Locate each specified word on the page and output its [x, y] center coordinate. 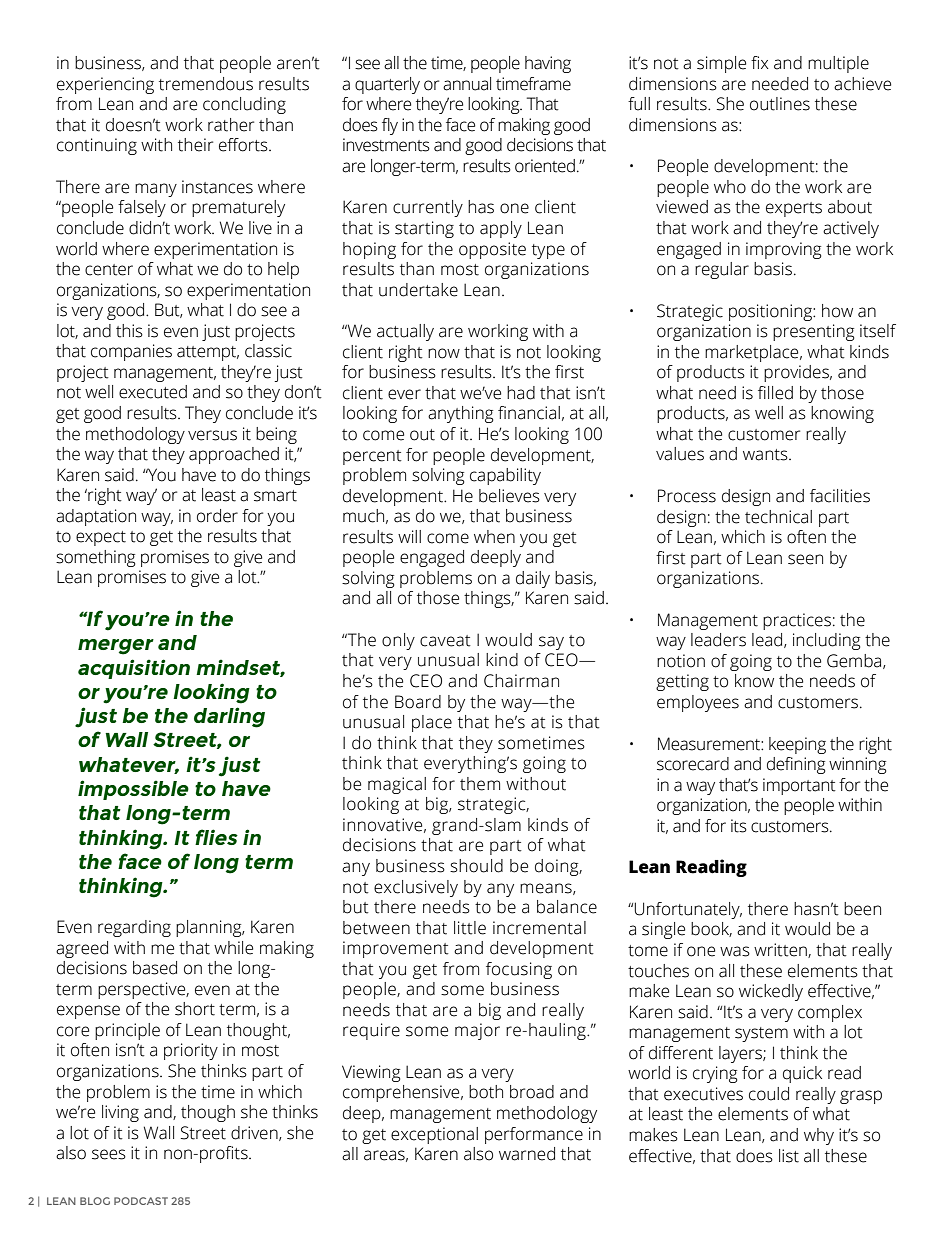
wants [766, 455]
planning [210, 928]
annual [467, 84]
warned [527, 1154]
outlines [780, 104]
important [799, 786]
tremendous [206, 84]
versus [212, 435]
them [480, 784]
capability [505, 476]
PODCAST [141, 1201]
